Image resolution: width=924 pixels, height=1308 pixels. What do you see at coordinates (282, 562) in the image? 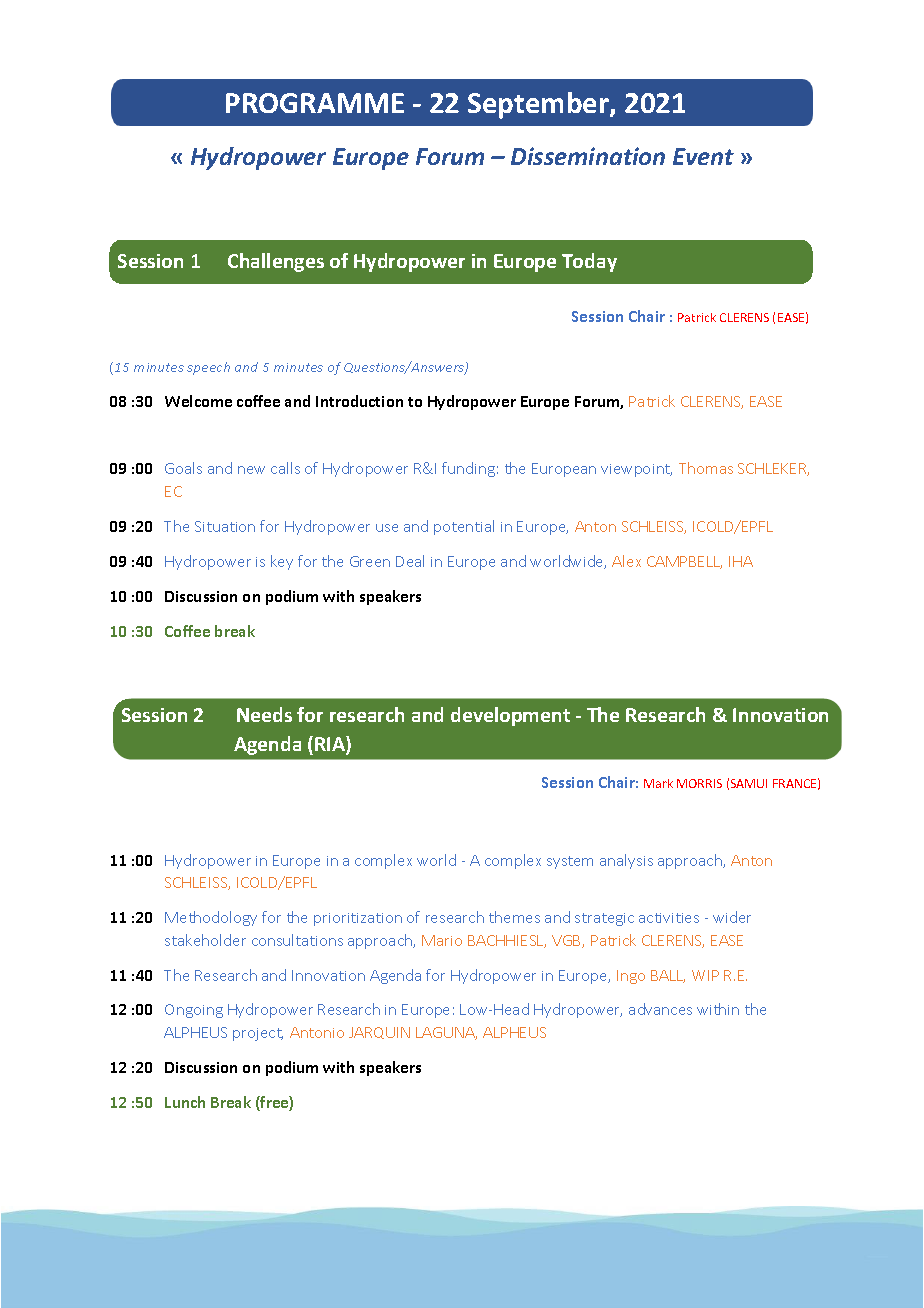
I see `key` at bounding box center [282, 562].
